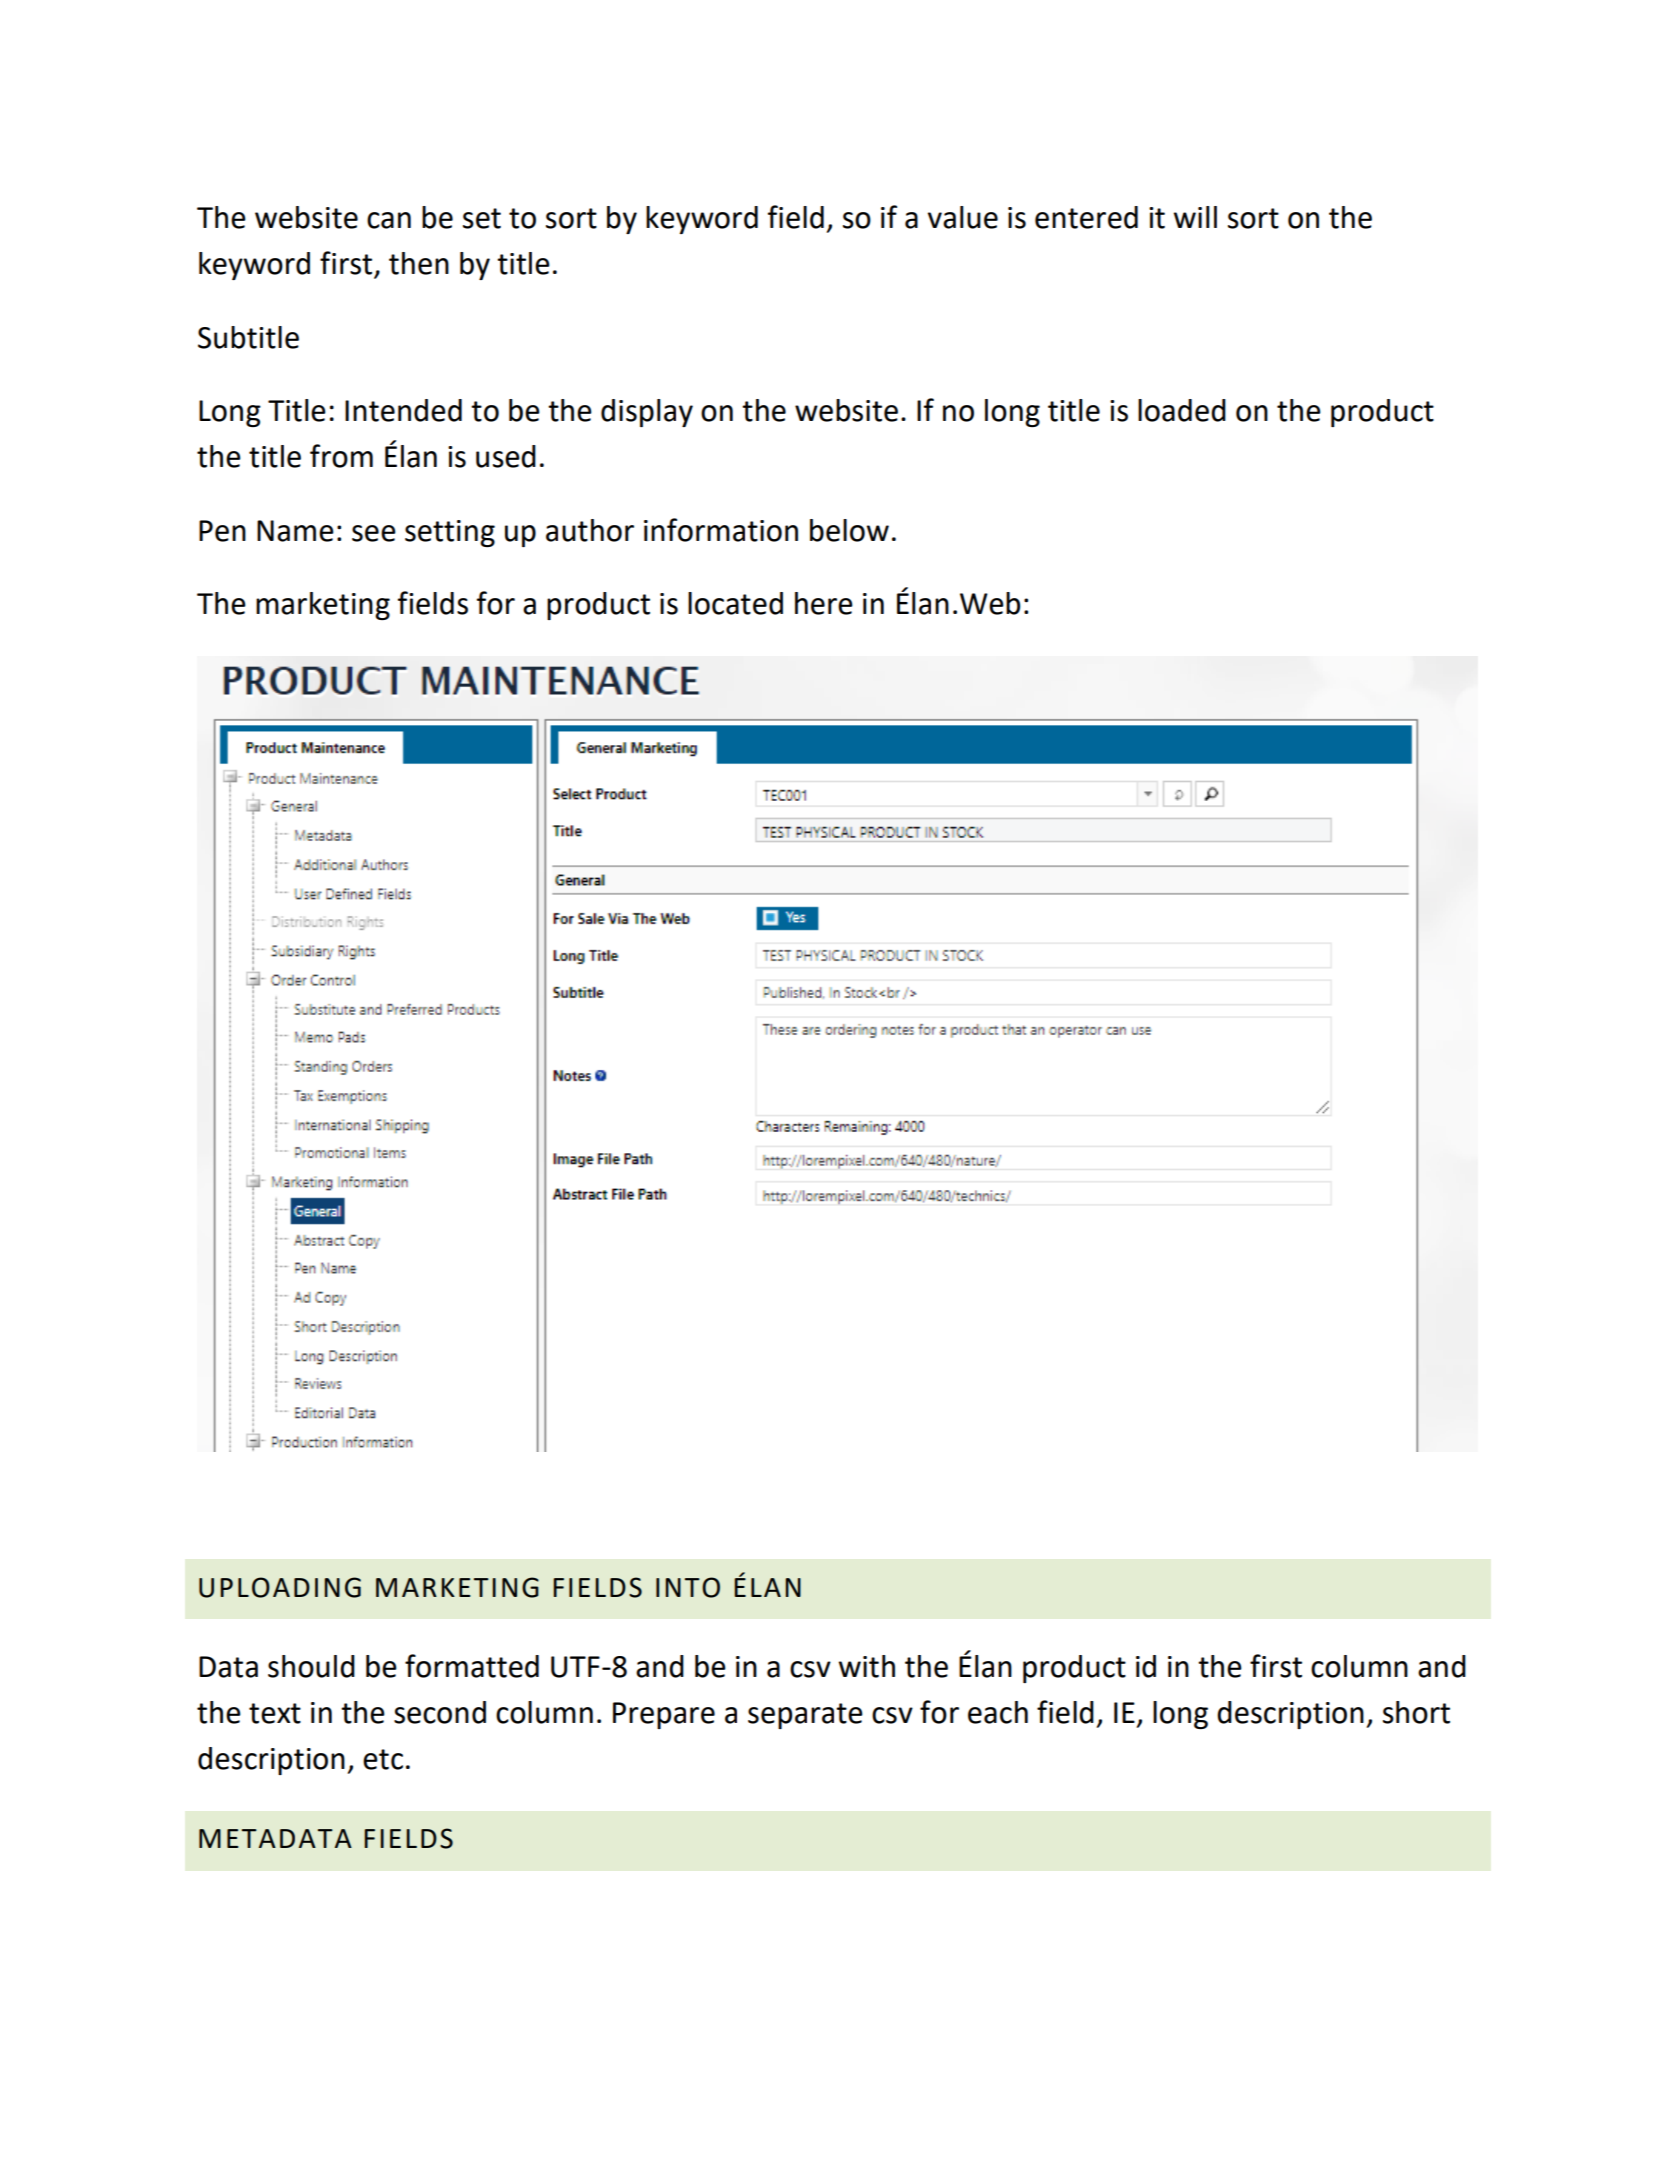  What do you see at coordinates (1182, 410) in the image?
I see `loaded` at bounding box center [1182, 410].
